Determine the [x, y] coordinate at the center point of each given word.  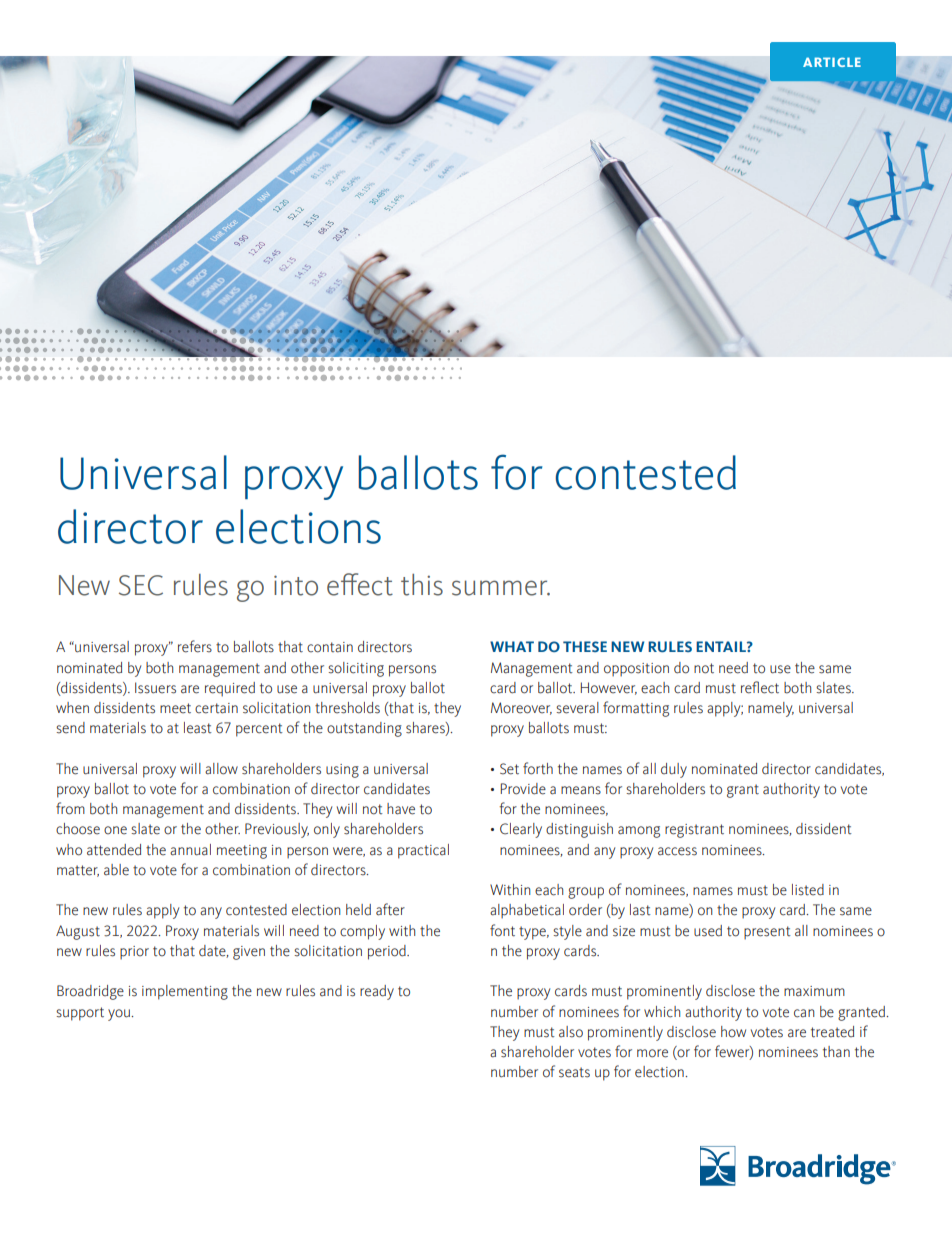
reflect [760, 687]
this [422, 585]
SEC [141, 585]
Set [509, 769]
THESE [585, 646]
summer [501, 588]
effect [360, 584]
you [120, 1015]
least [198, 728]
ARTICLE [832, 62]
